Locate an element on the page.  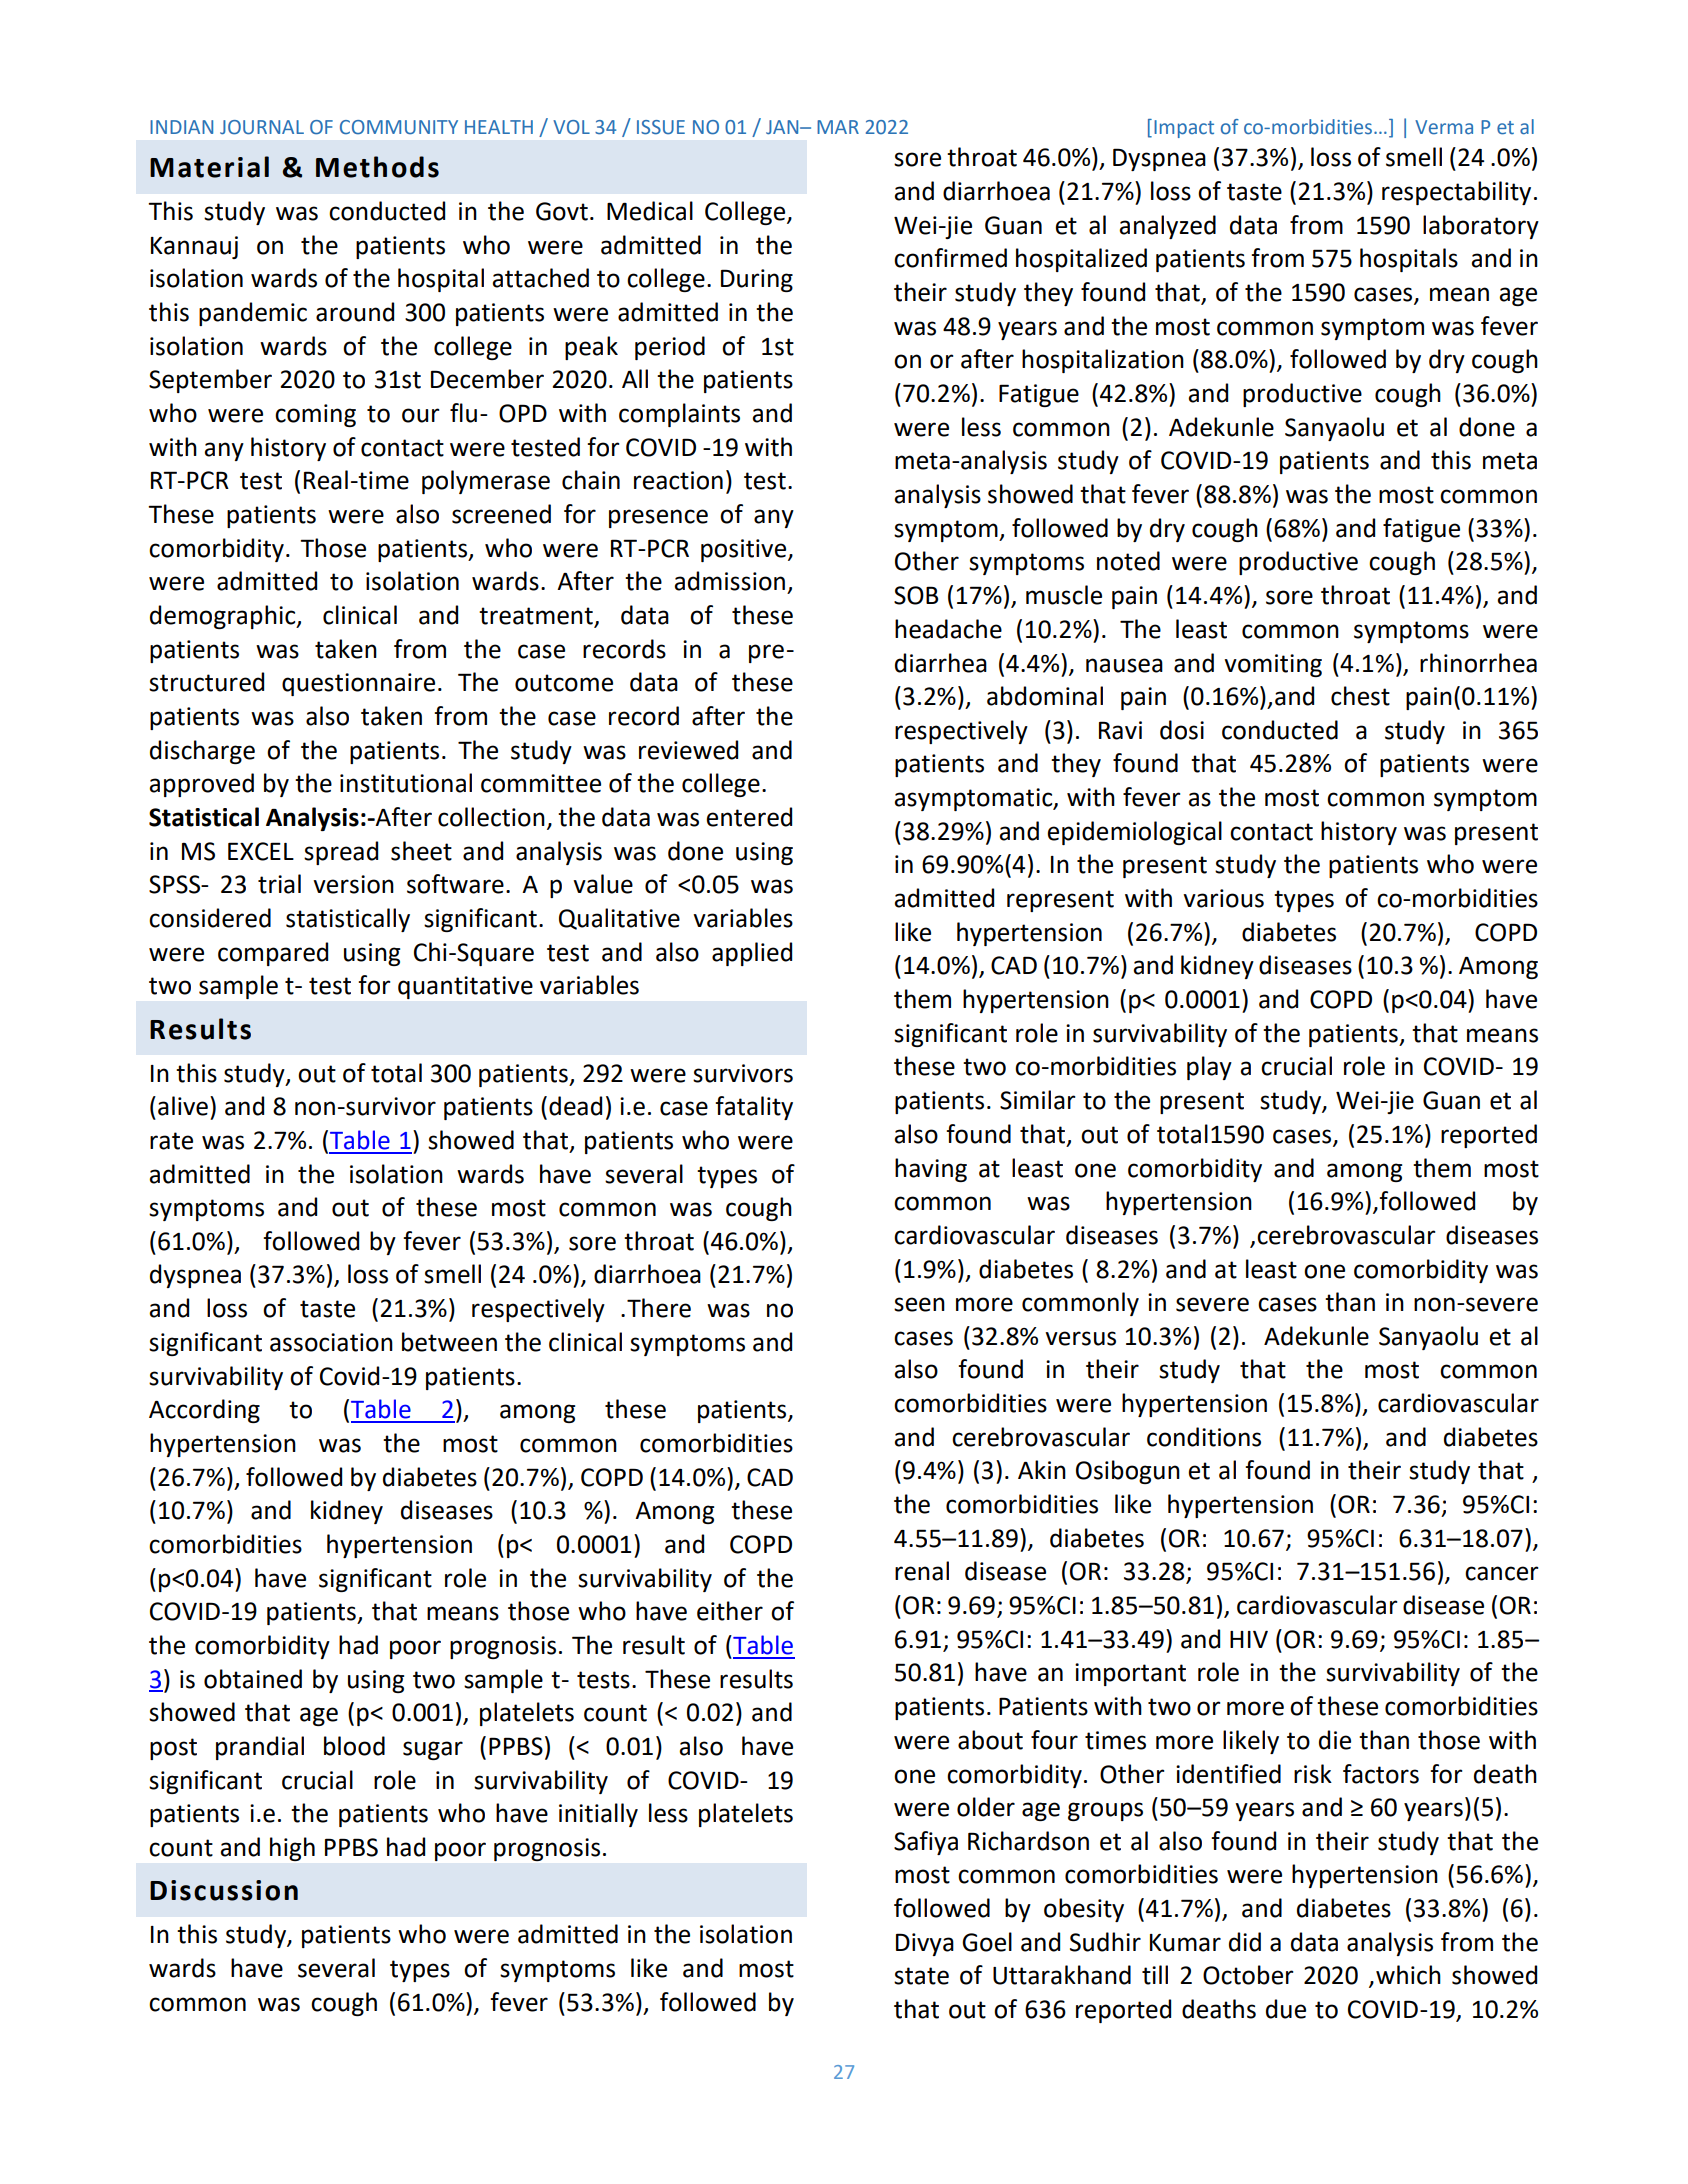
respectability is located at coordinates (1456, 193).
